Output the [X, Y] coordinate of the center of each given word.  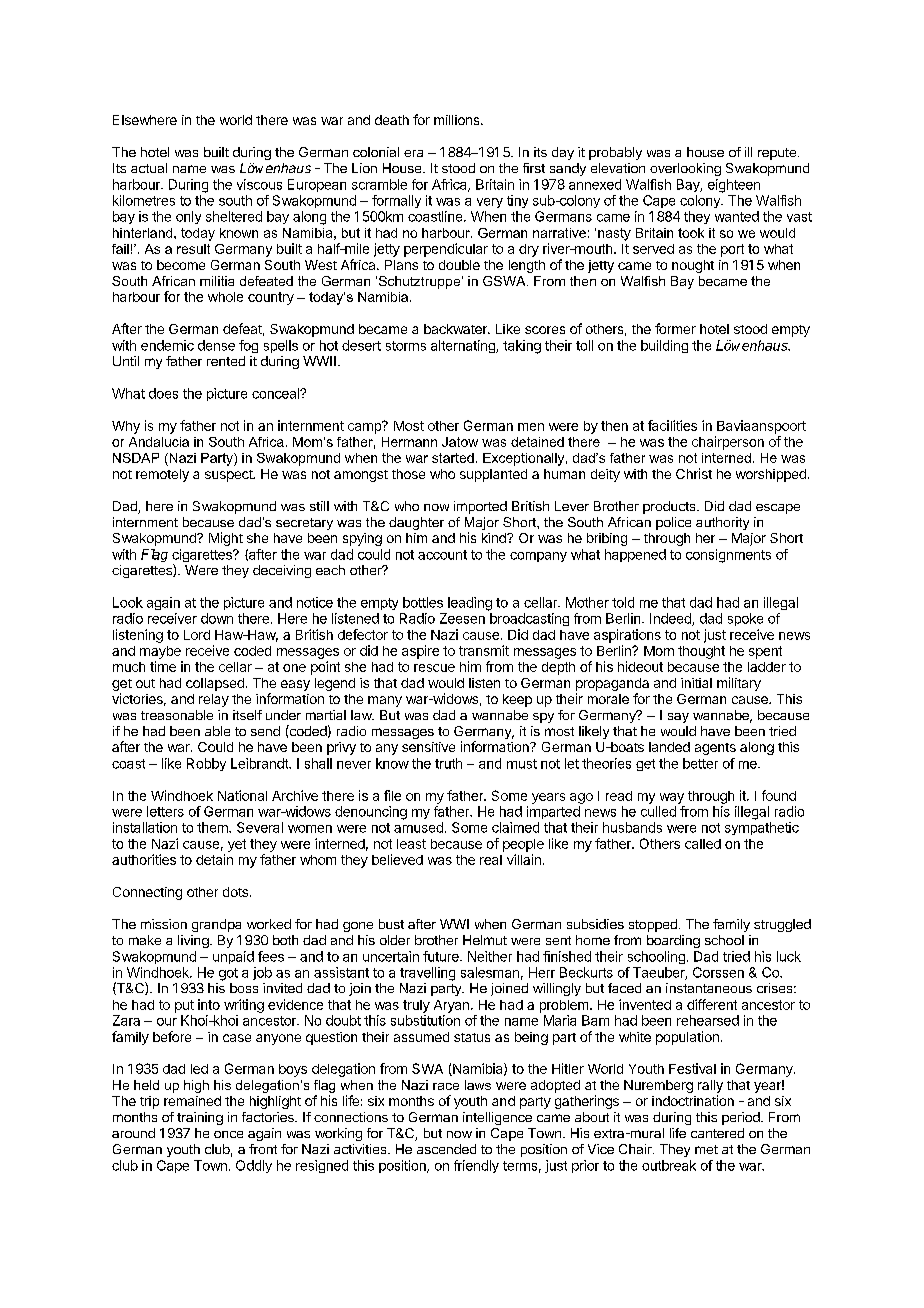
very [490, 203]
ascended [446, 1149]
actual [149, 168]
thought [701, 652]
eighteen [734, 186]
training [200, 1118]
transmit [484, 650]
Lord [197, 635]
